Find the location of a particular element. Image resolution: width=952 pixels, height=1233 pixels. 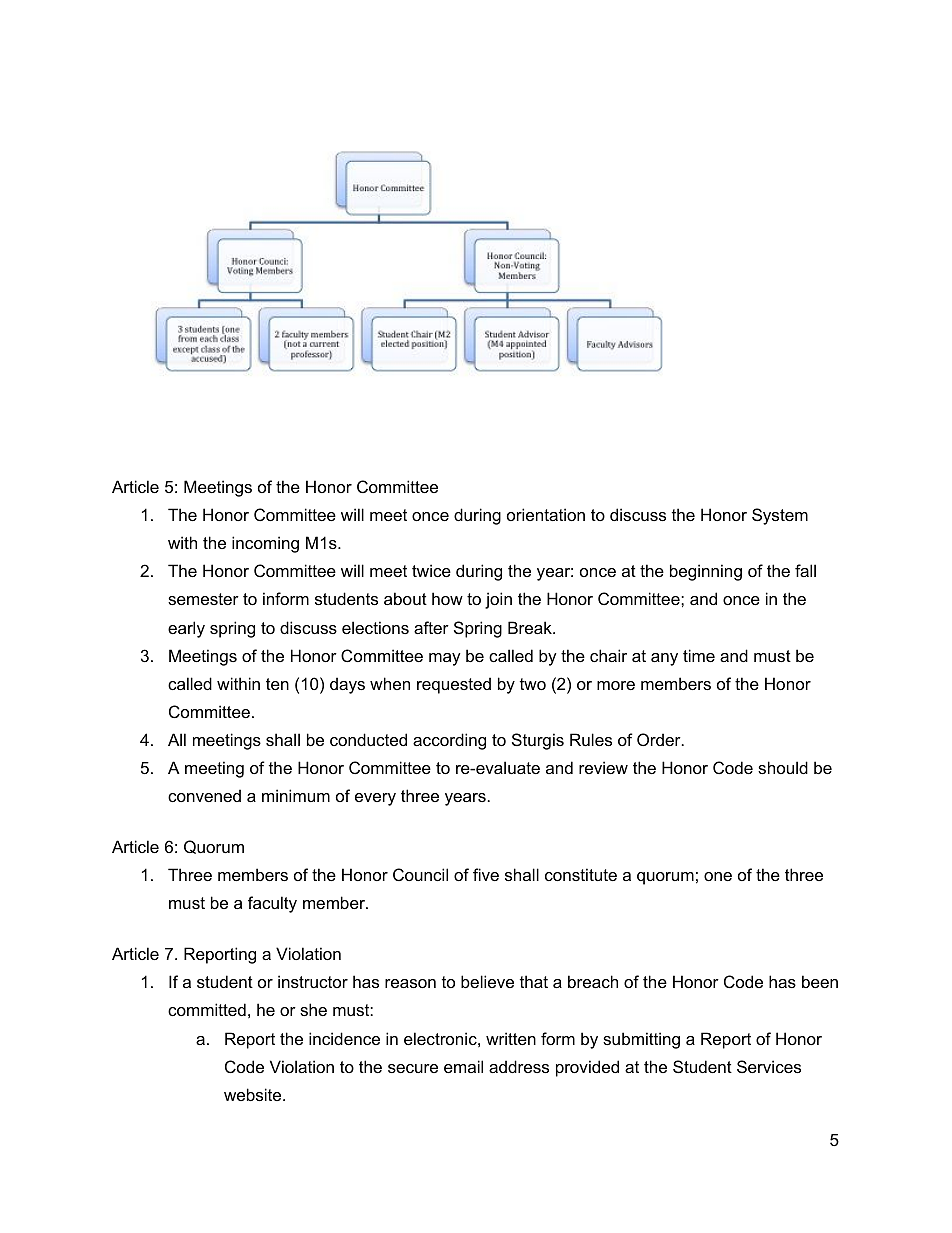

Order is located at coordinates (660, 739).
